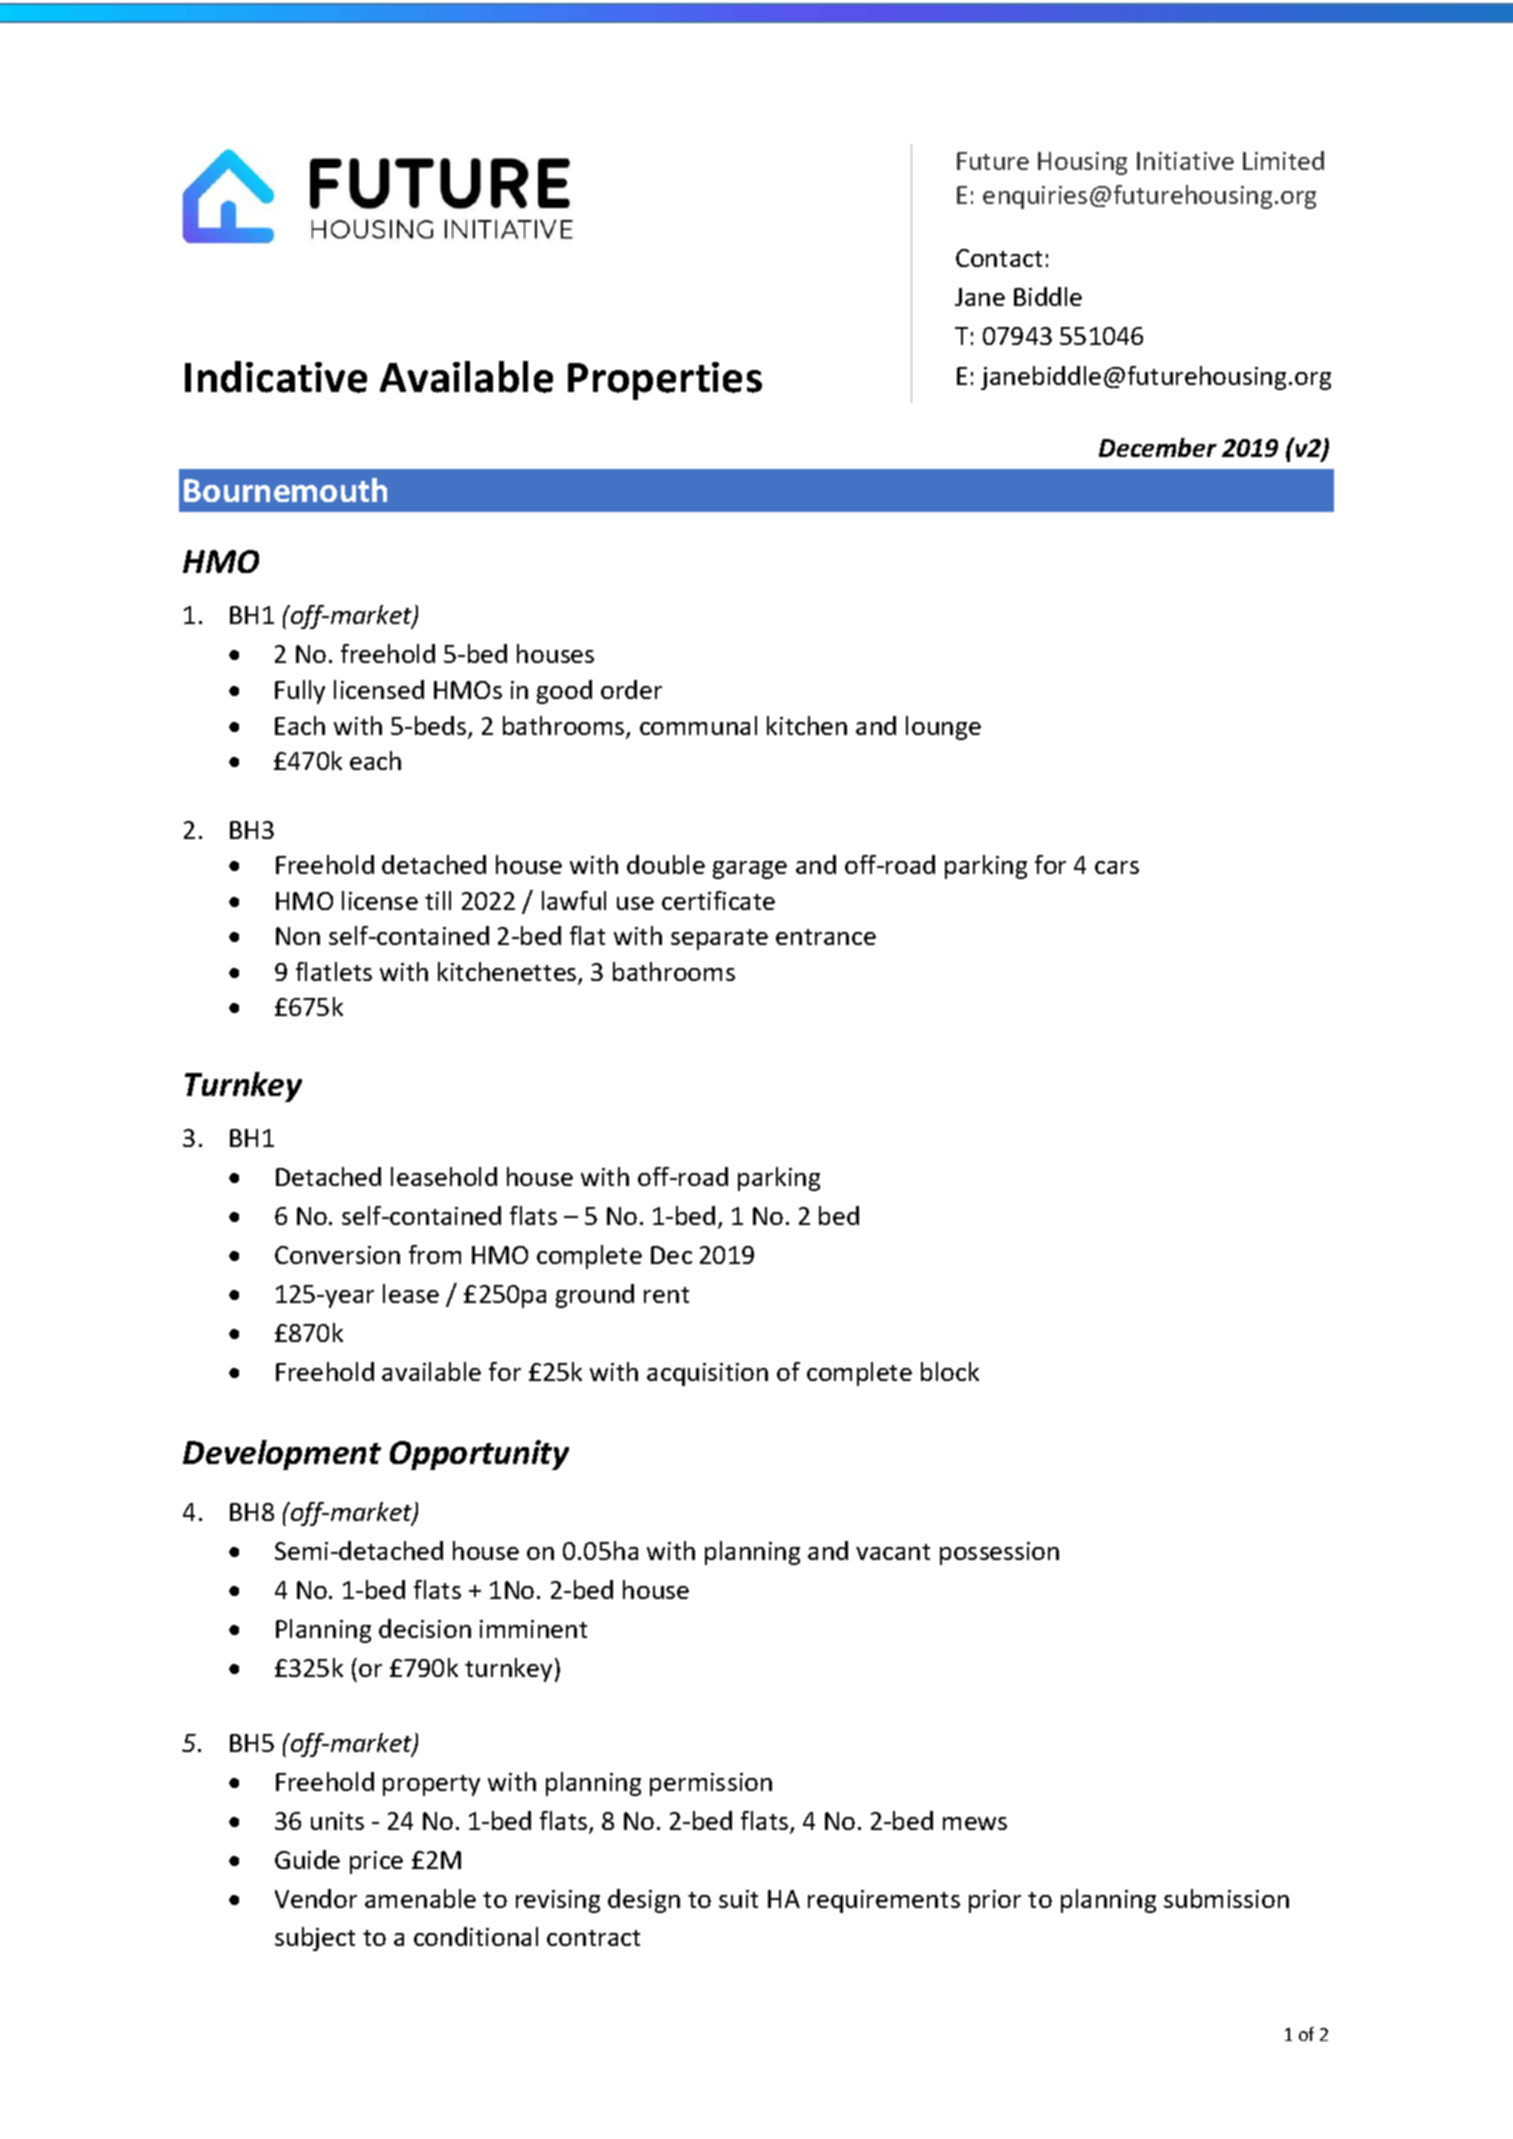 The height and width of the image is (2139, 1513). What do you see at coordinates (300, 692) in the image?
I see `Fully` at bounding box center [300, 692].
